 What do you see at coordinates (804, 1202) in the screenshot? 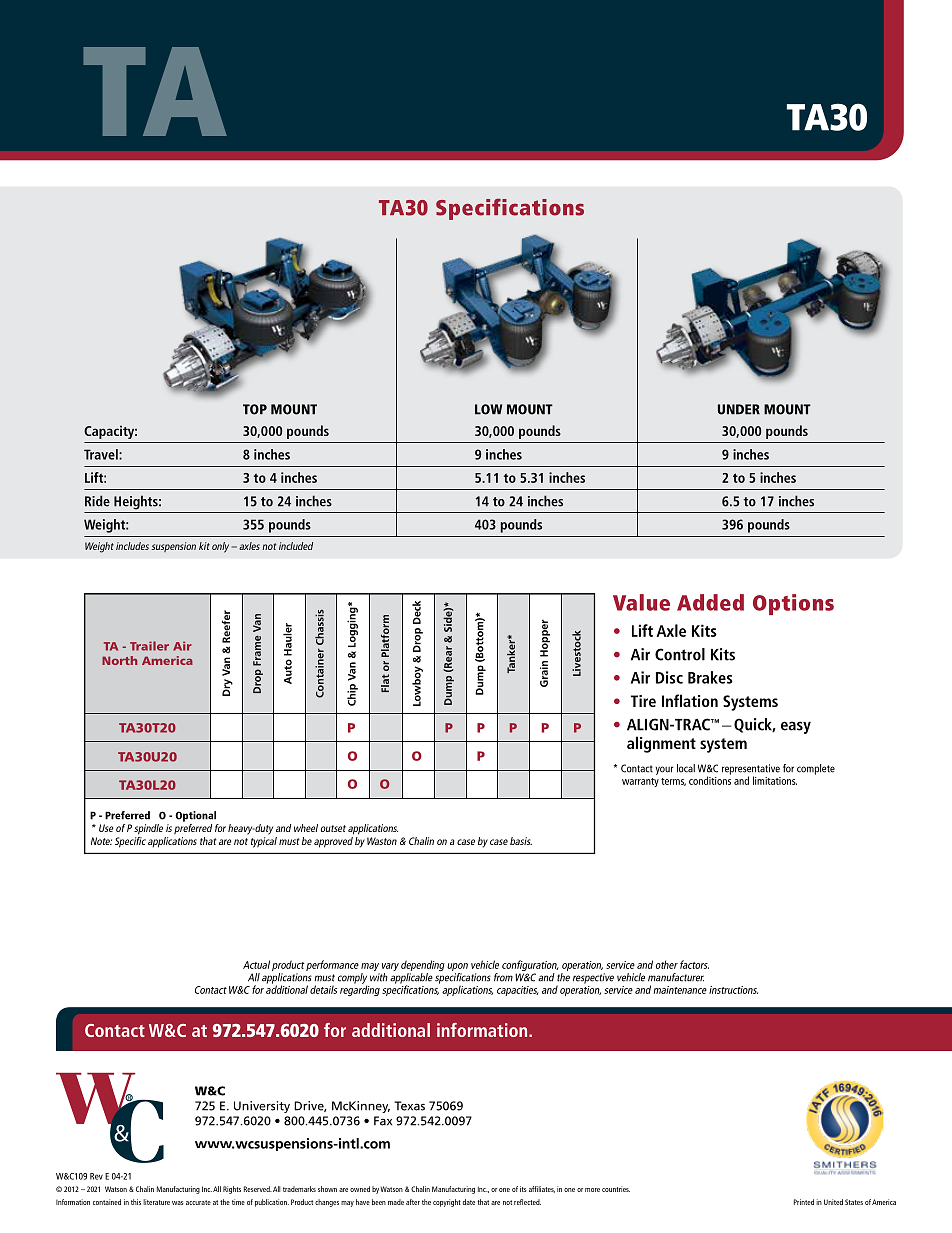
I see `Printed` at bounding box center [804, 1202].
